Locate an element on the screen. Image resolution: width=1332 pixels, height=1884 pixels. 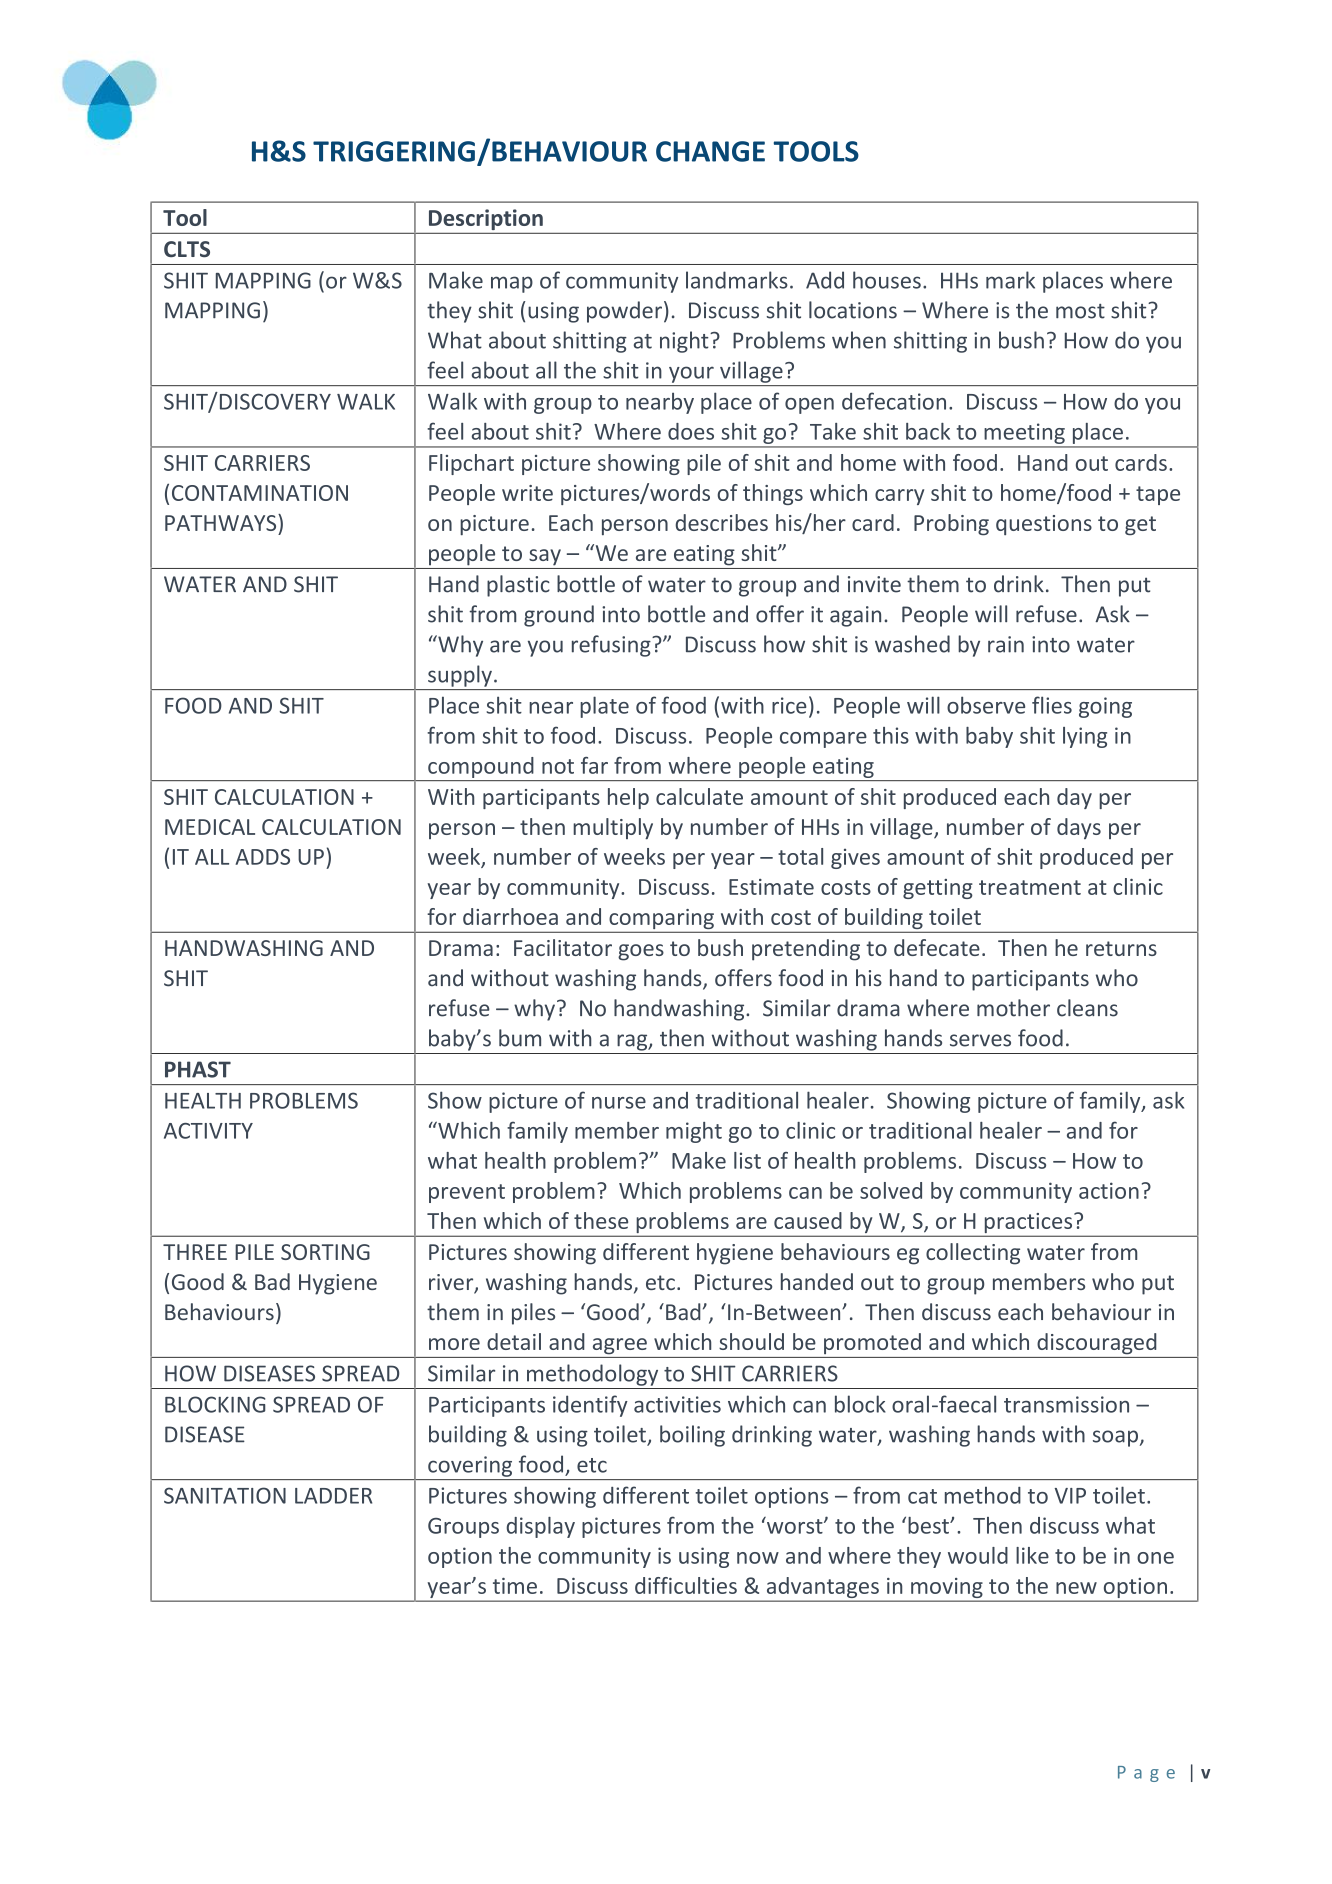
SORTING is located at coordinates (325, 1252).
